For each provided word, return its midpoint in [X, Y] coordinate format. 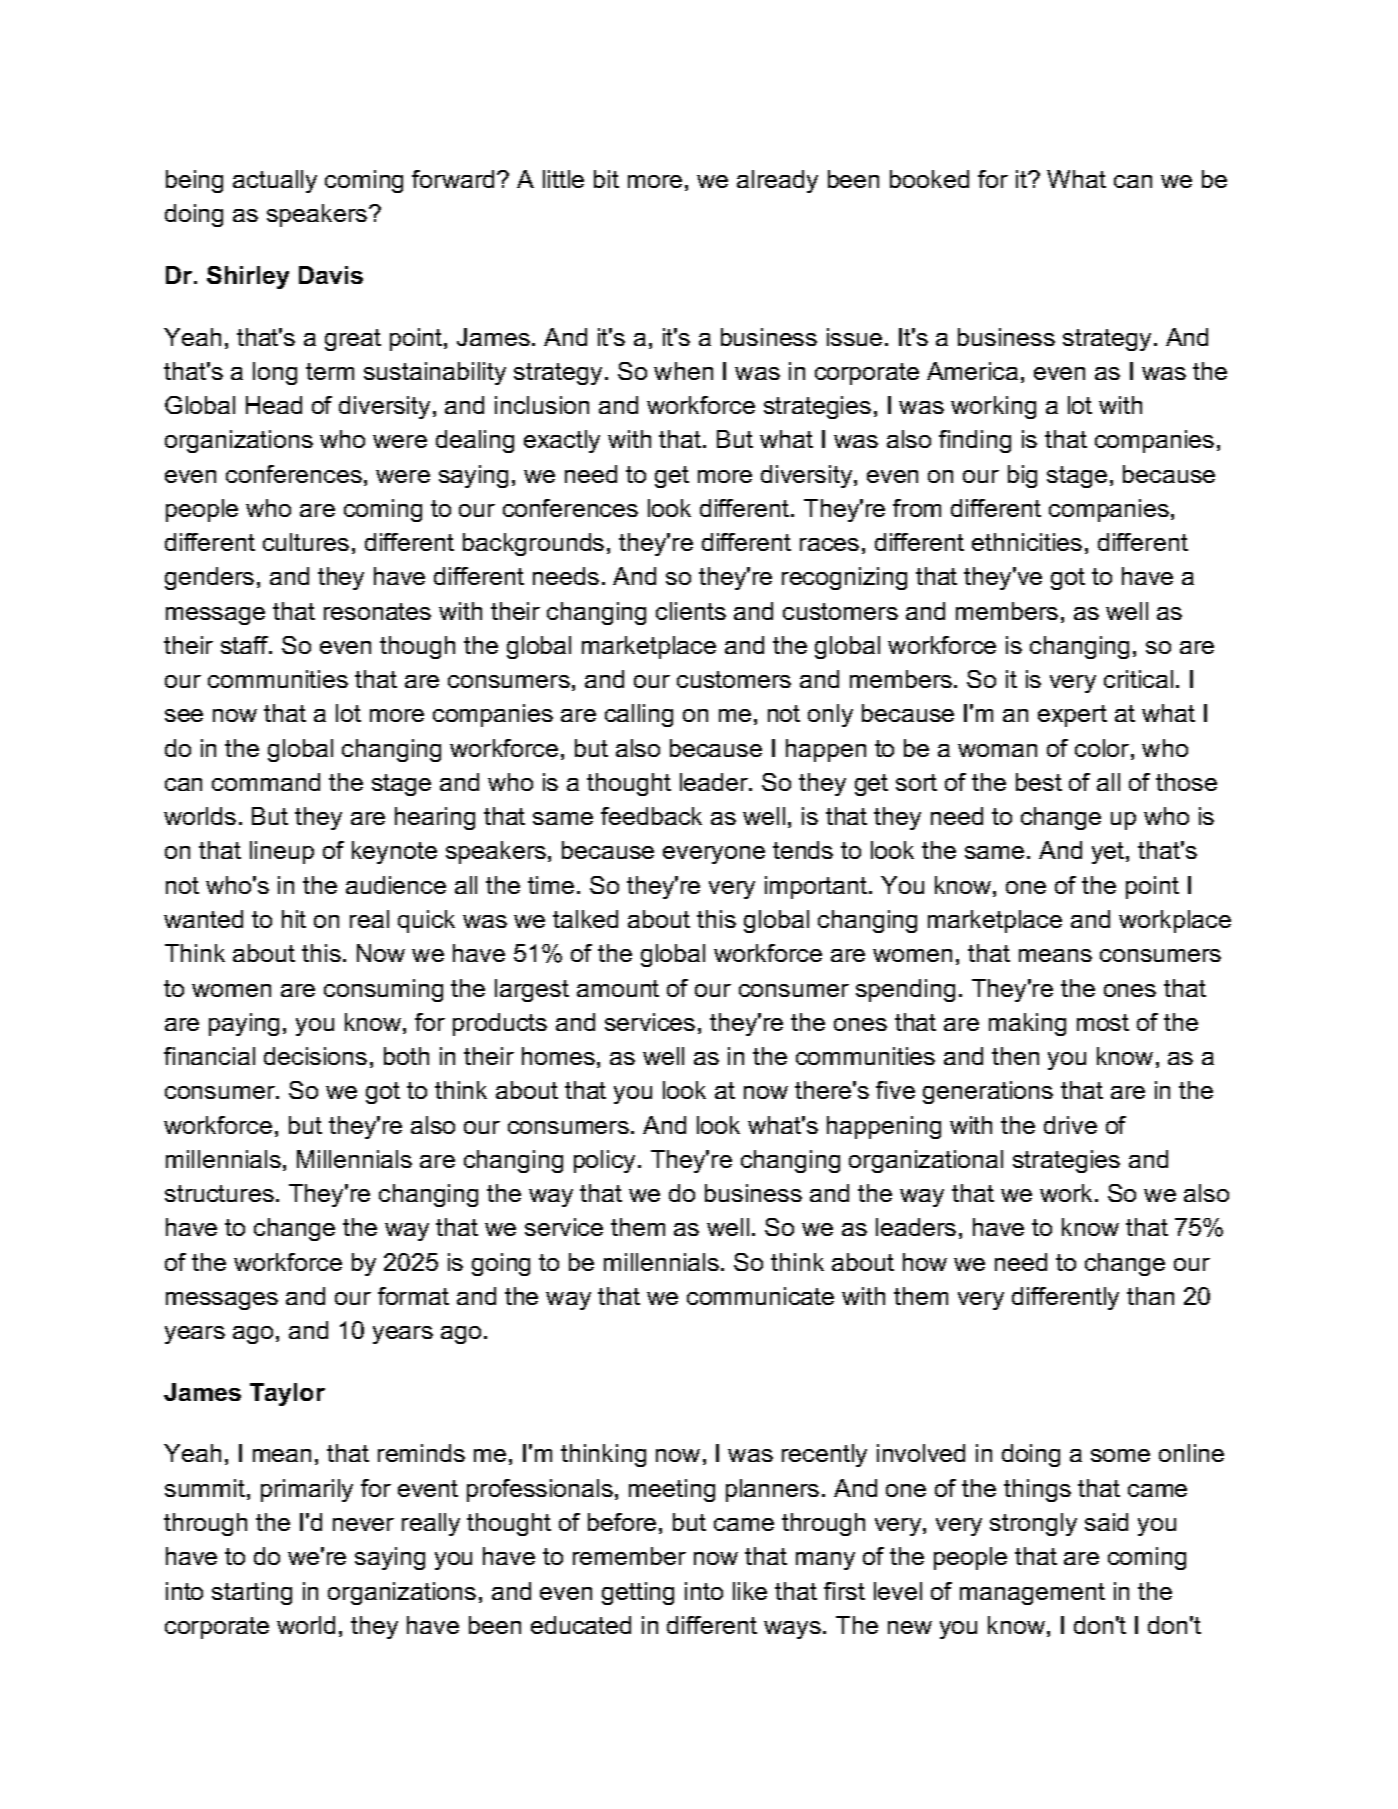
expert [1072, 716]
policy [604, 1161]
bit [606, 179]
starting [252, 1593]
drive [1070, 1125]
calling [639, 715]
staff [246, 645]
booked [929, 179]
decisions [315, 1056]
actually [275, 181]
